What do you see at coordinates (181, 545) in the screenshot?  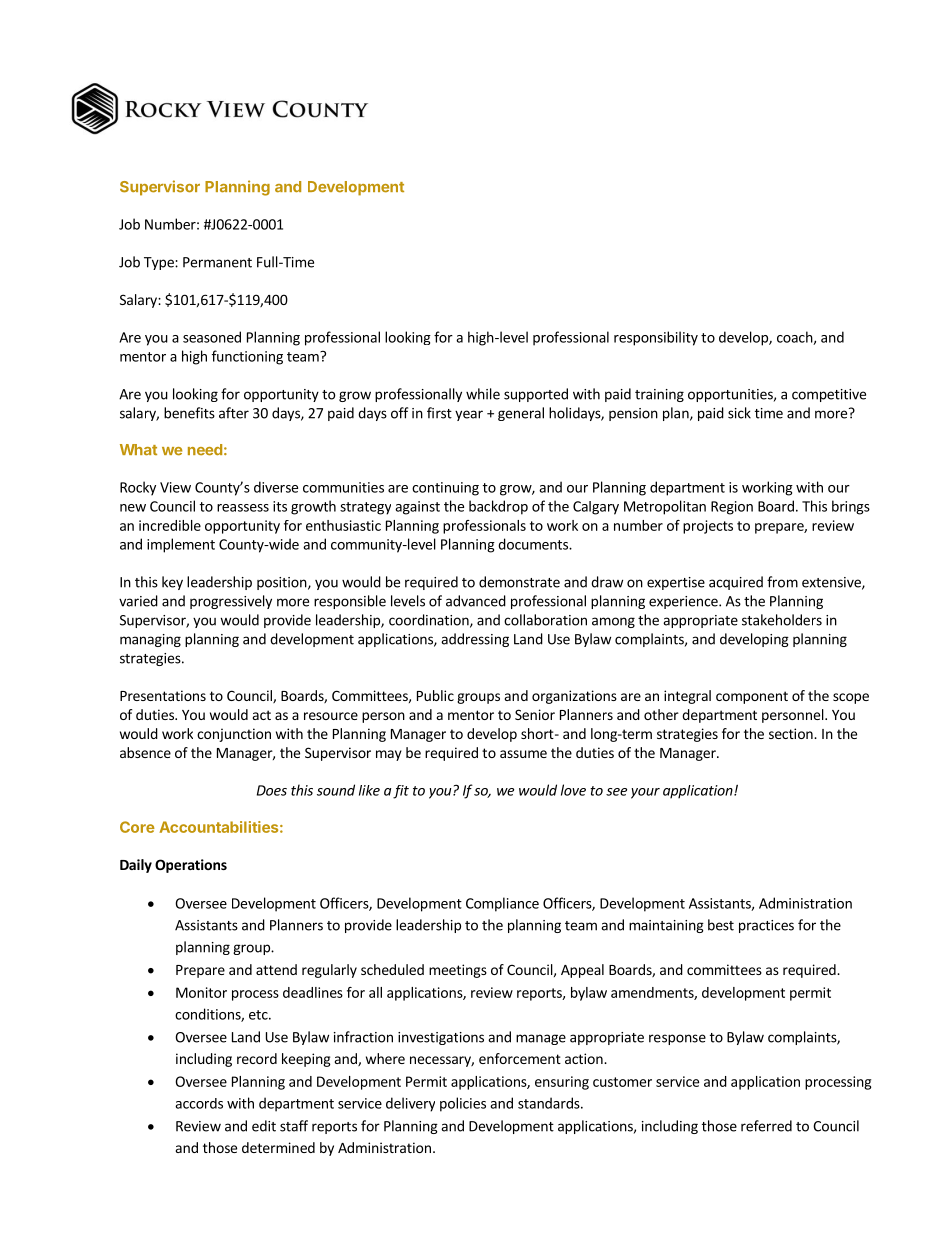 I see `implement` at bounding box center [181, 545].
